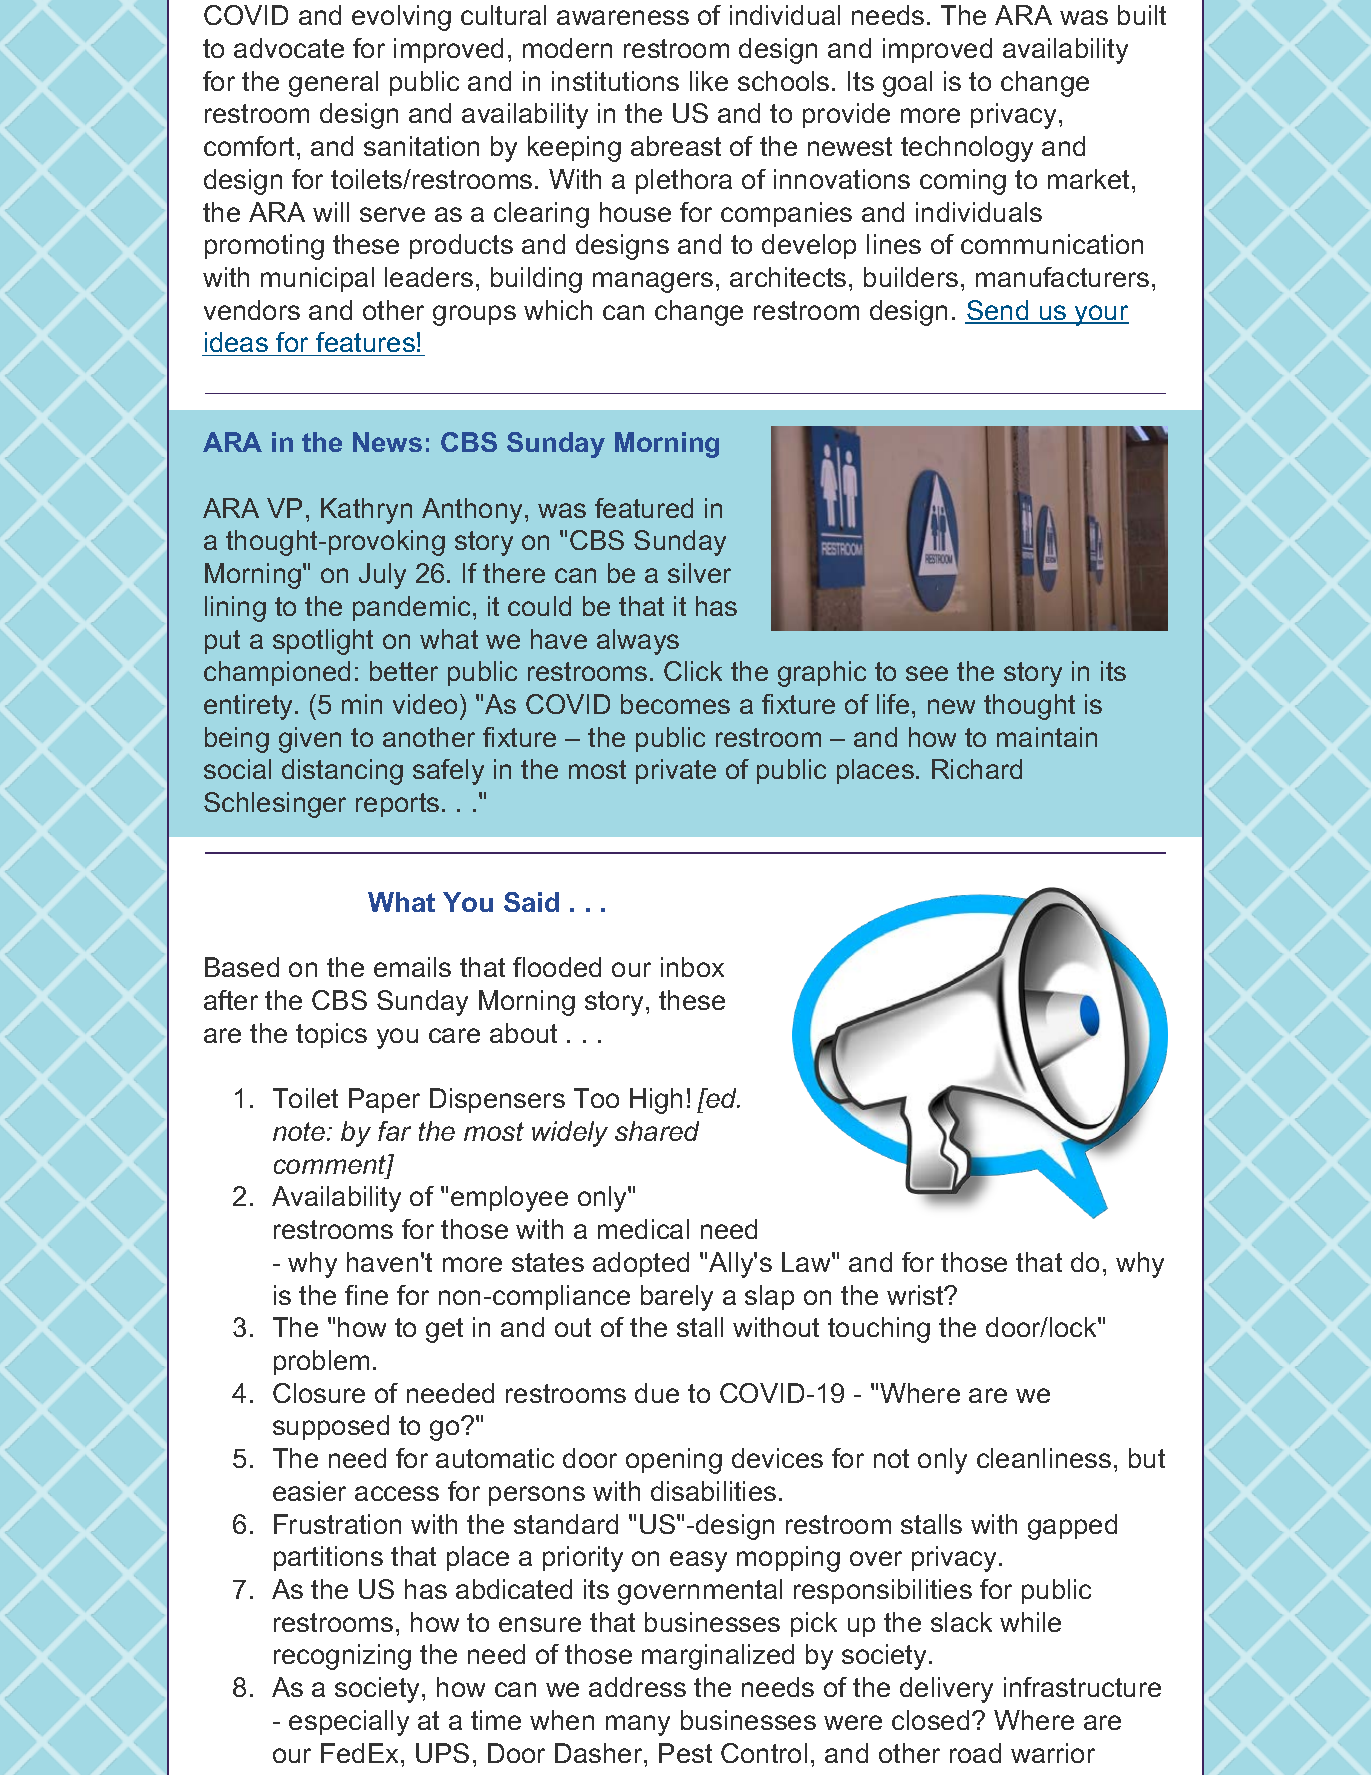 The image size is (1372, 1775). Describe the element at coordinates (333, 84) in the page. I see `general` at that location.
